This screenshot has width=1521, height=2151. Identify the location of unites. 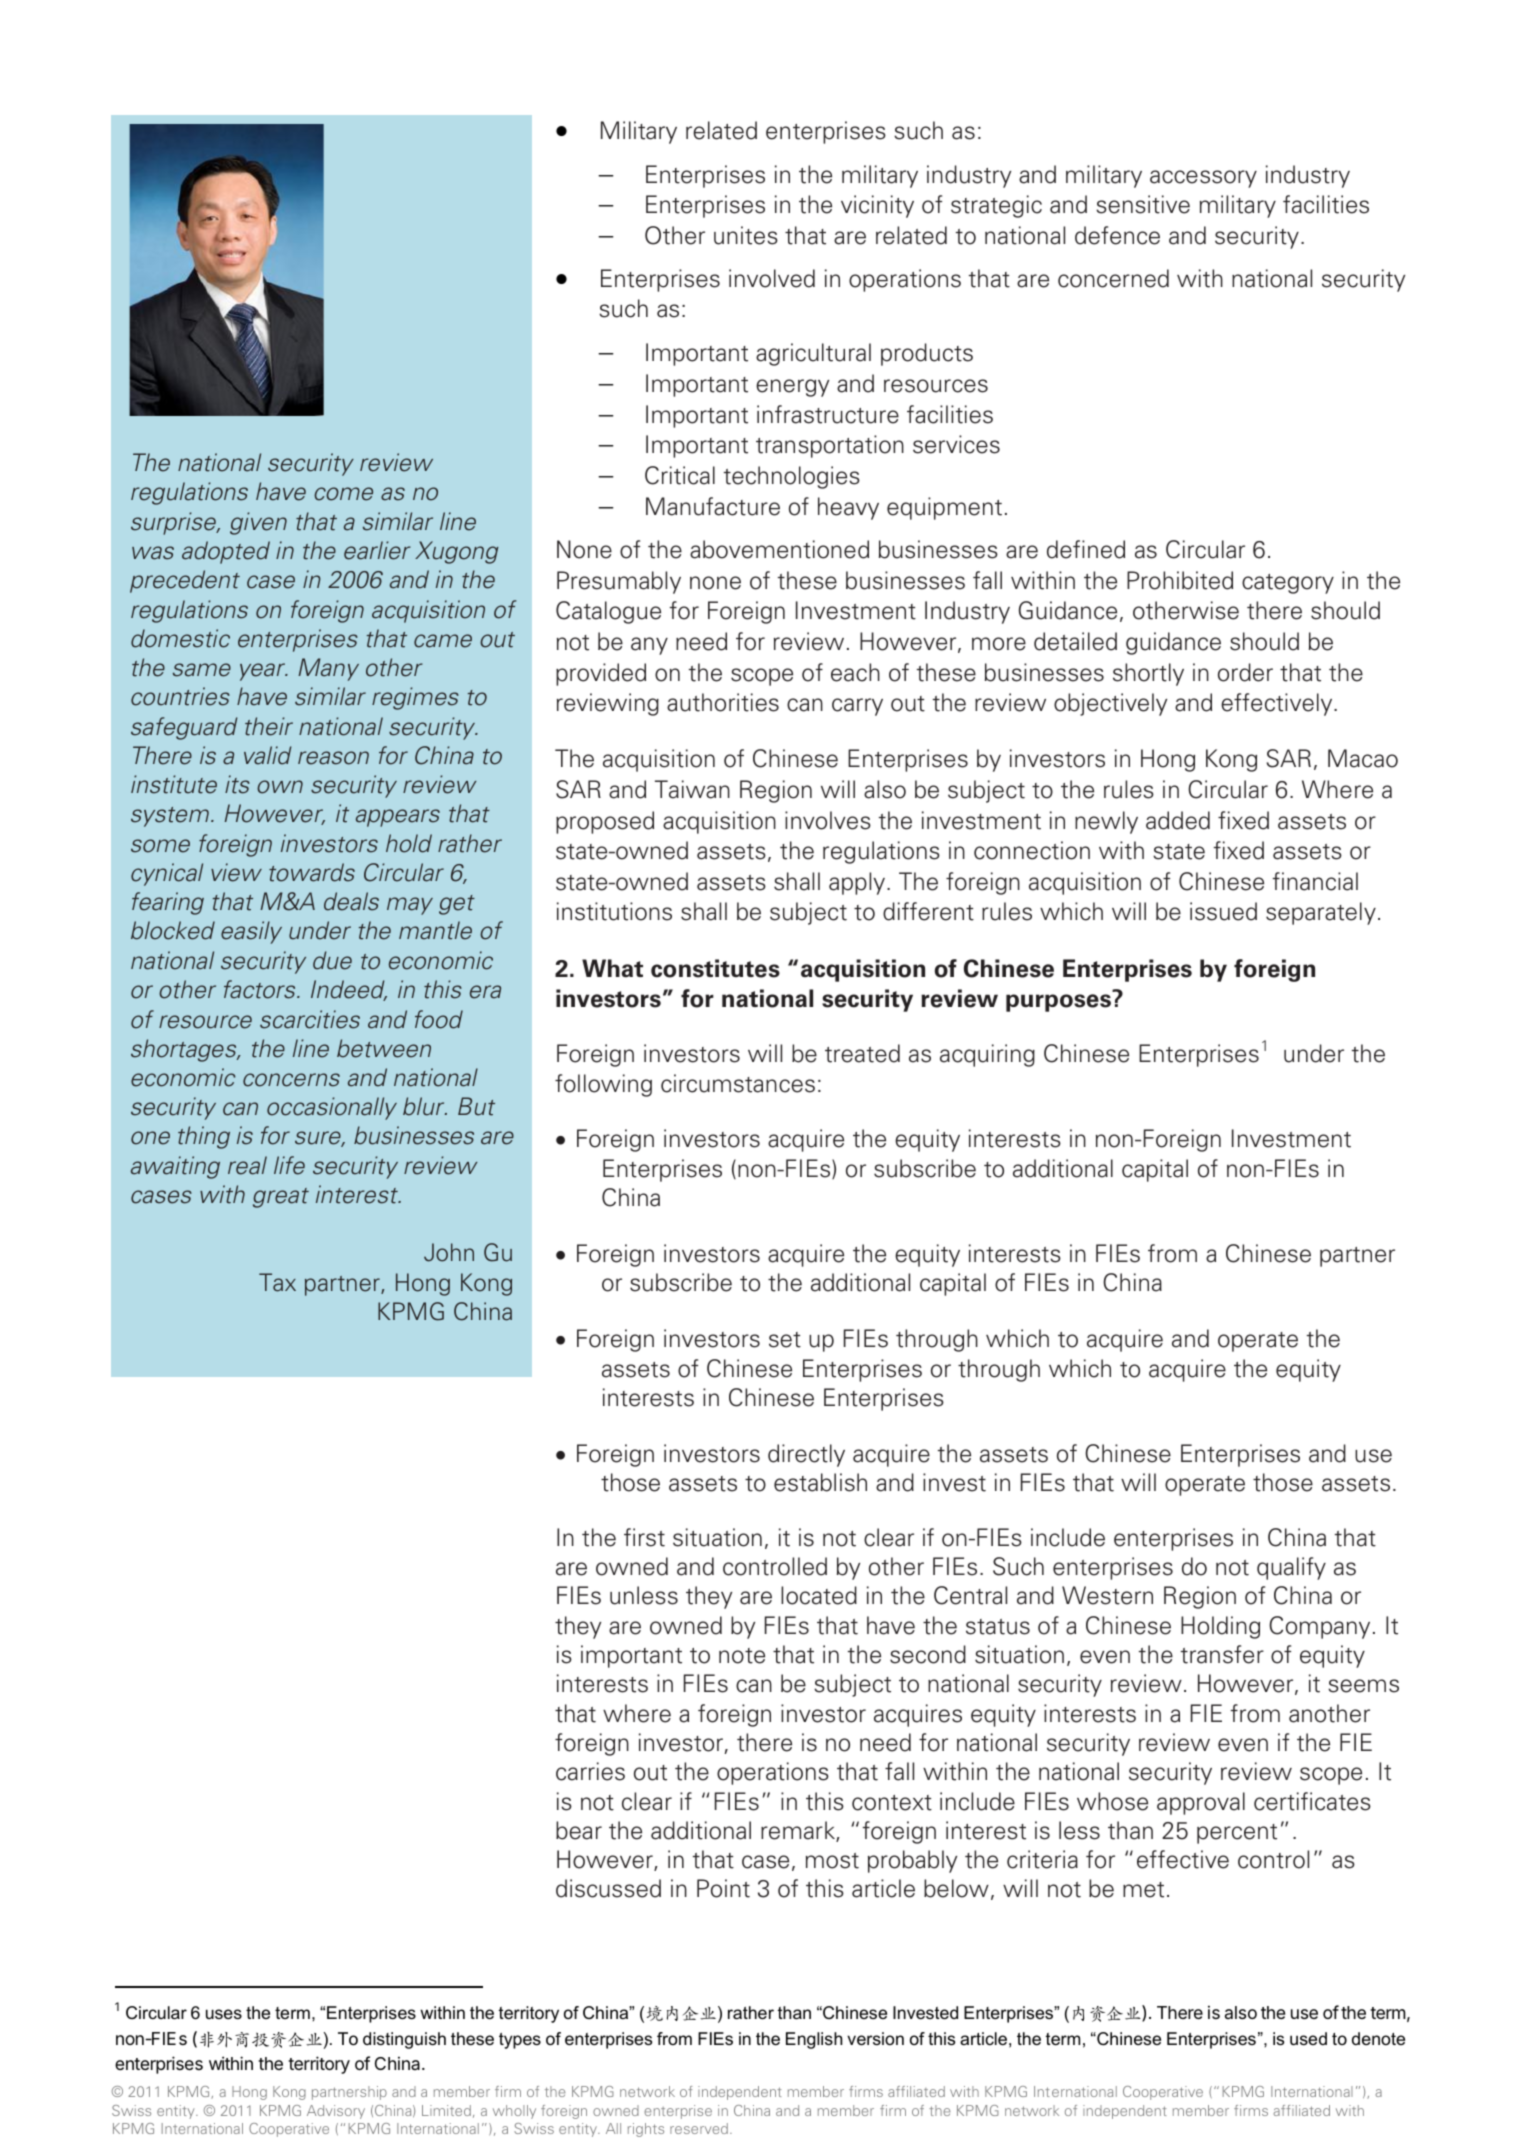
(746, 235).
